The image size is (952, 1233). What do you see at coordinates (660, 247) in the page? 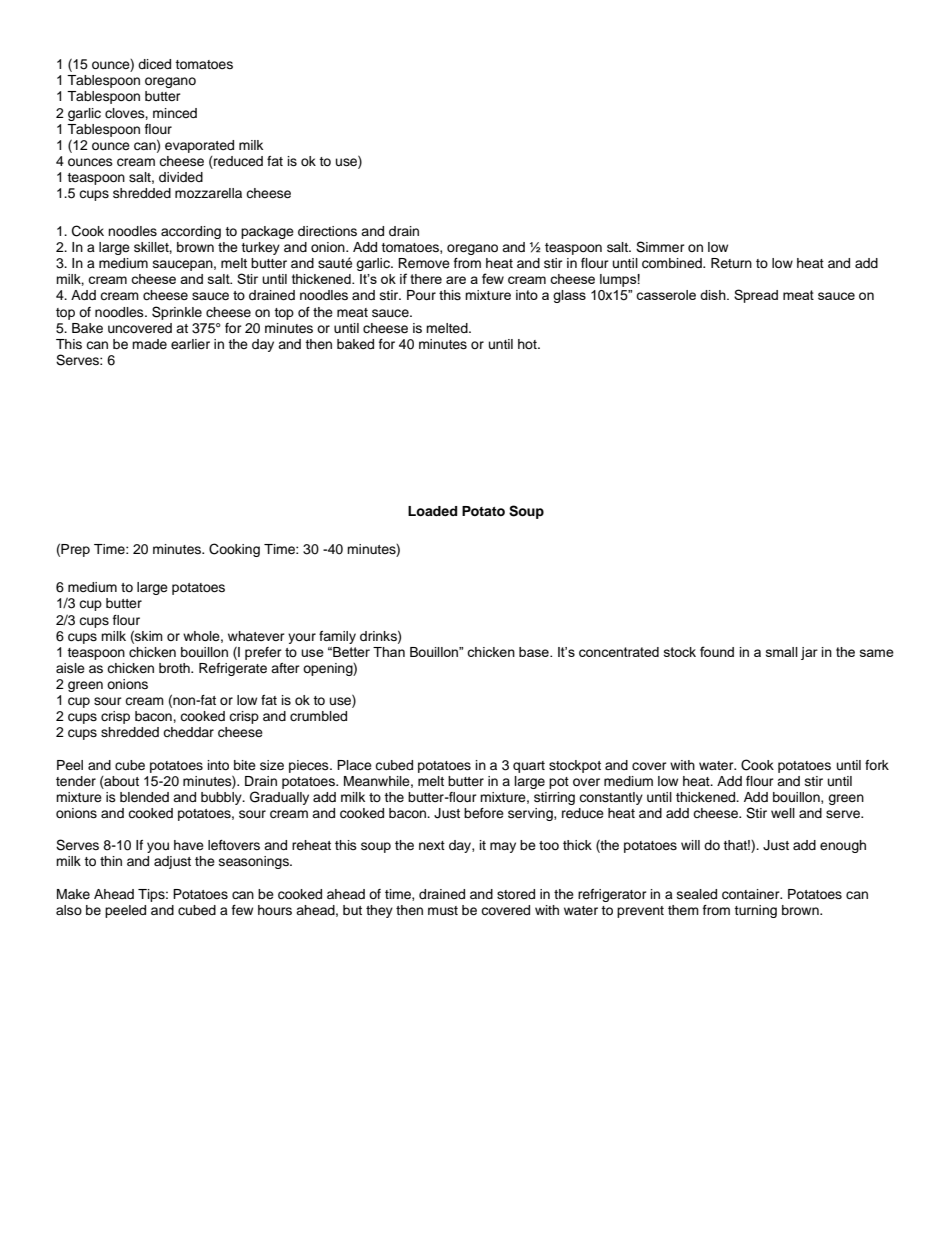
I see `Simmer` at bounding box center [660, 247].
